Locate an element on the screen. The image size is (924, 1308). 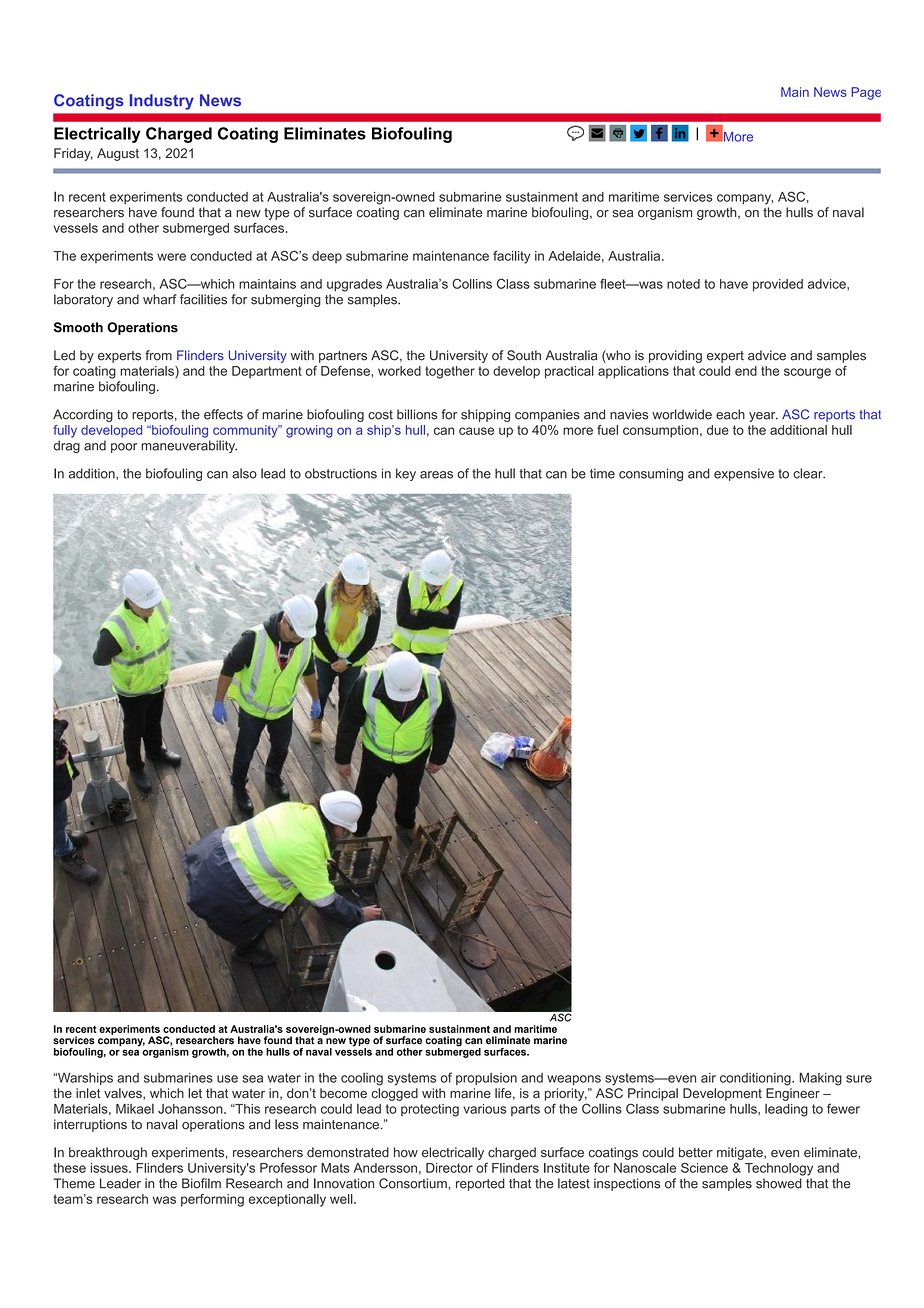
propulsion is located at coordinates (486, 1079).
